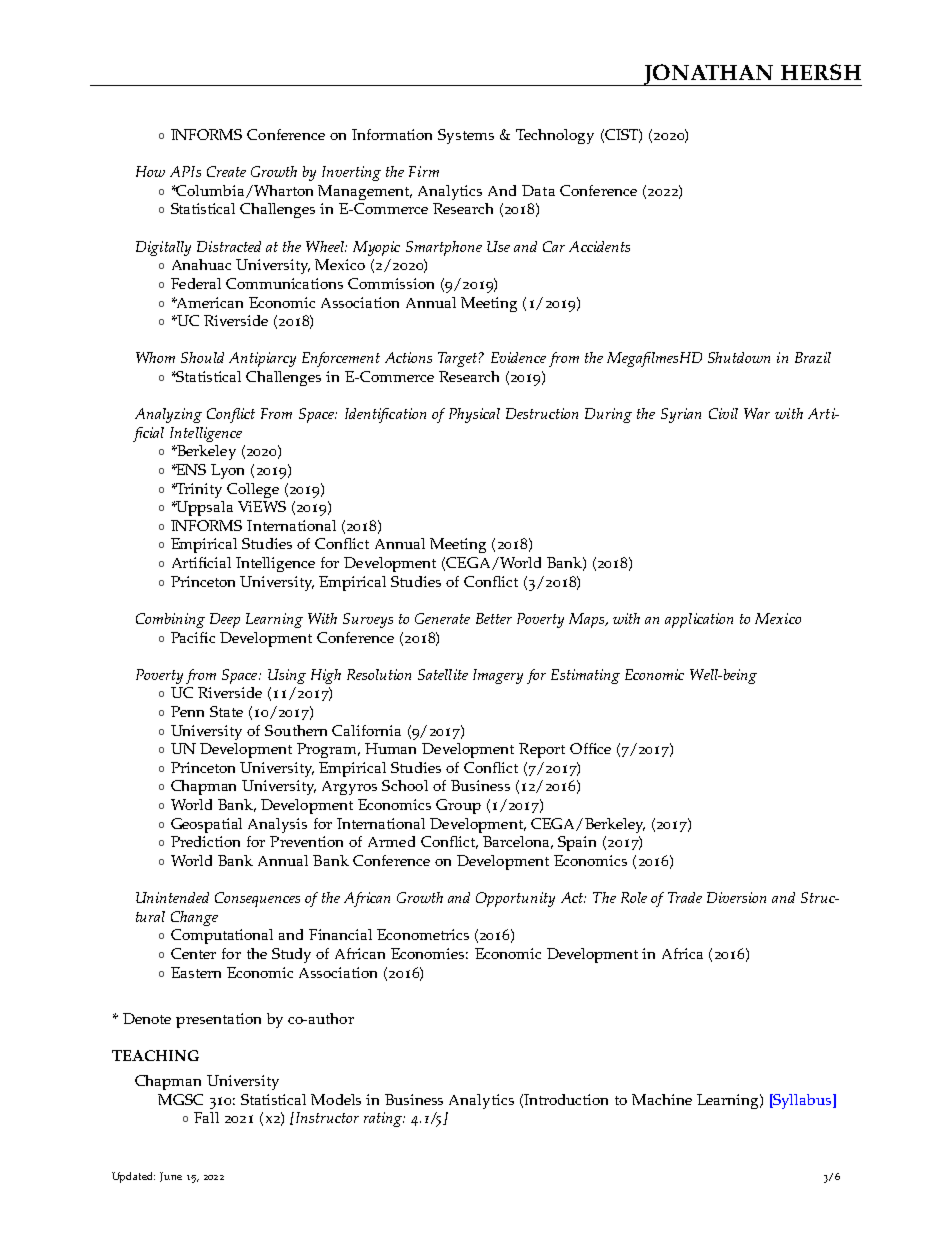 Image resolution: width=952 pixels, height=1233 pixels. I want to click on Diversion, so click(736, 897).
